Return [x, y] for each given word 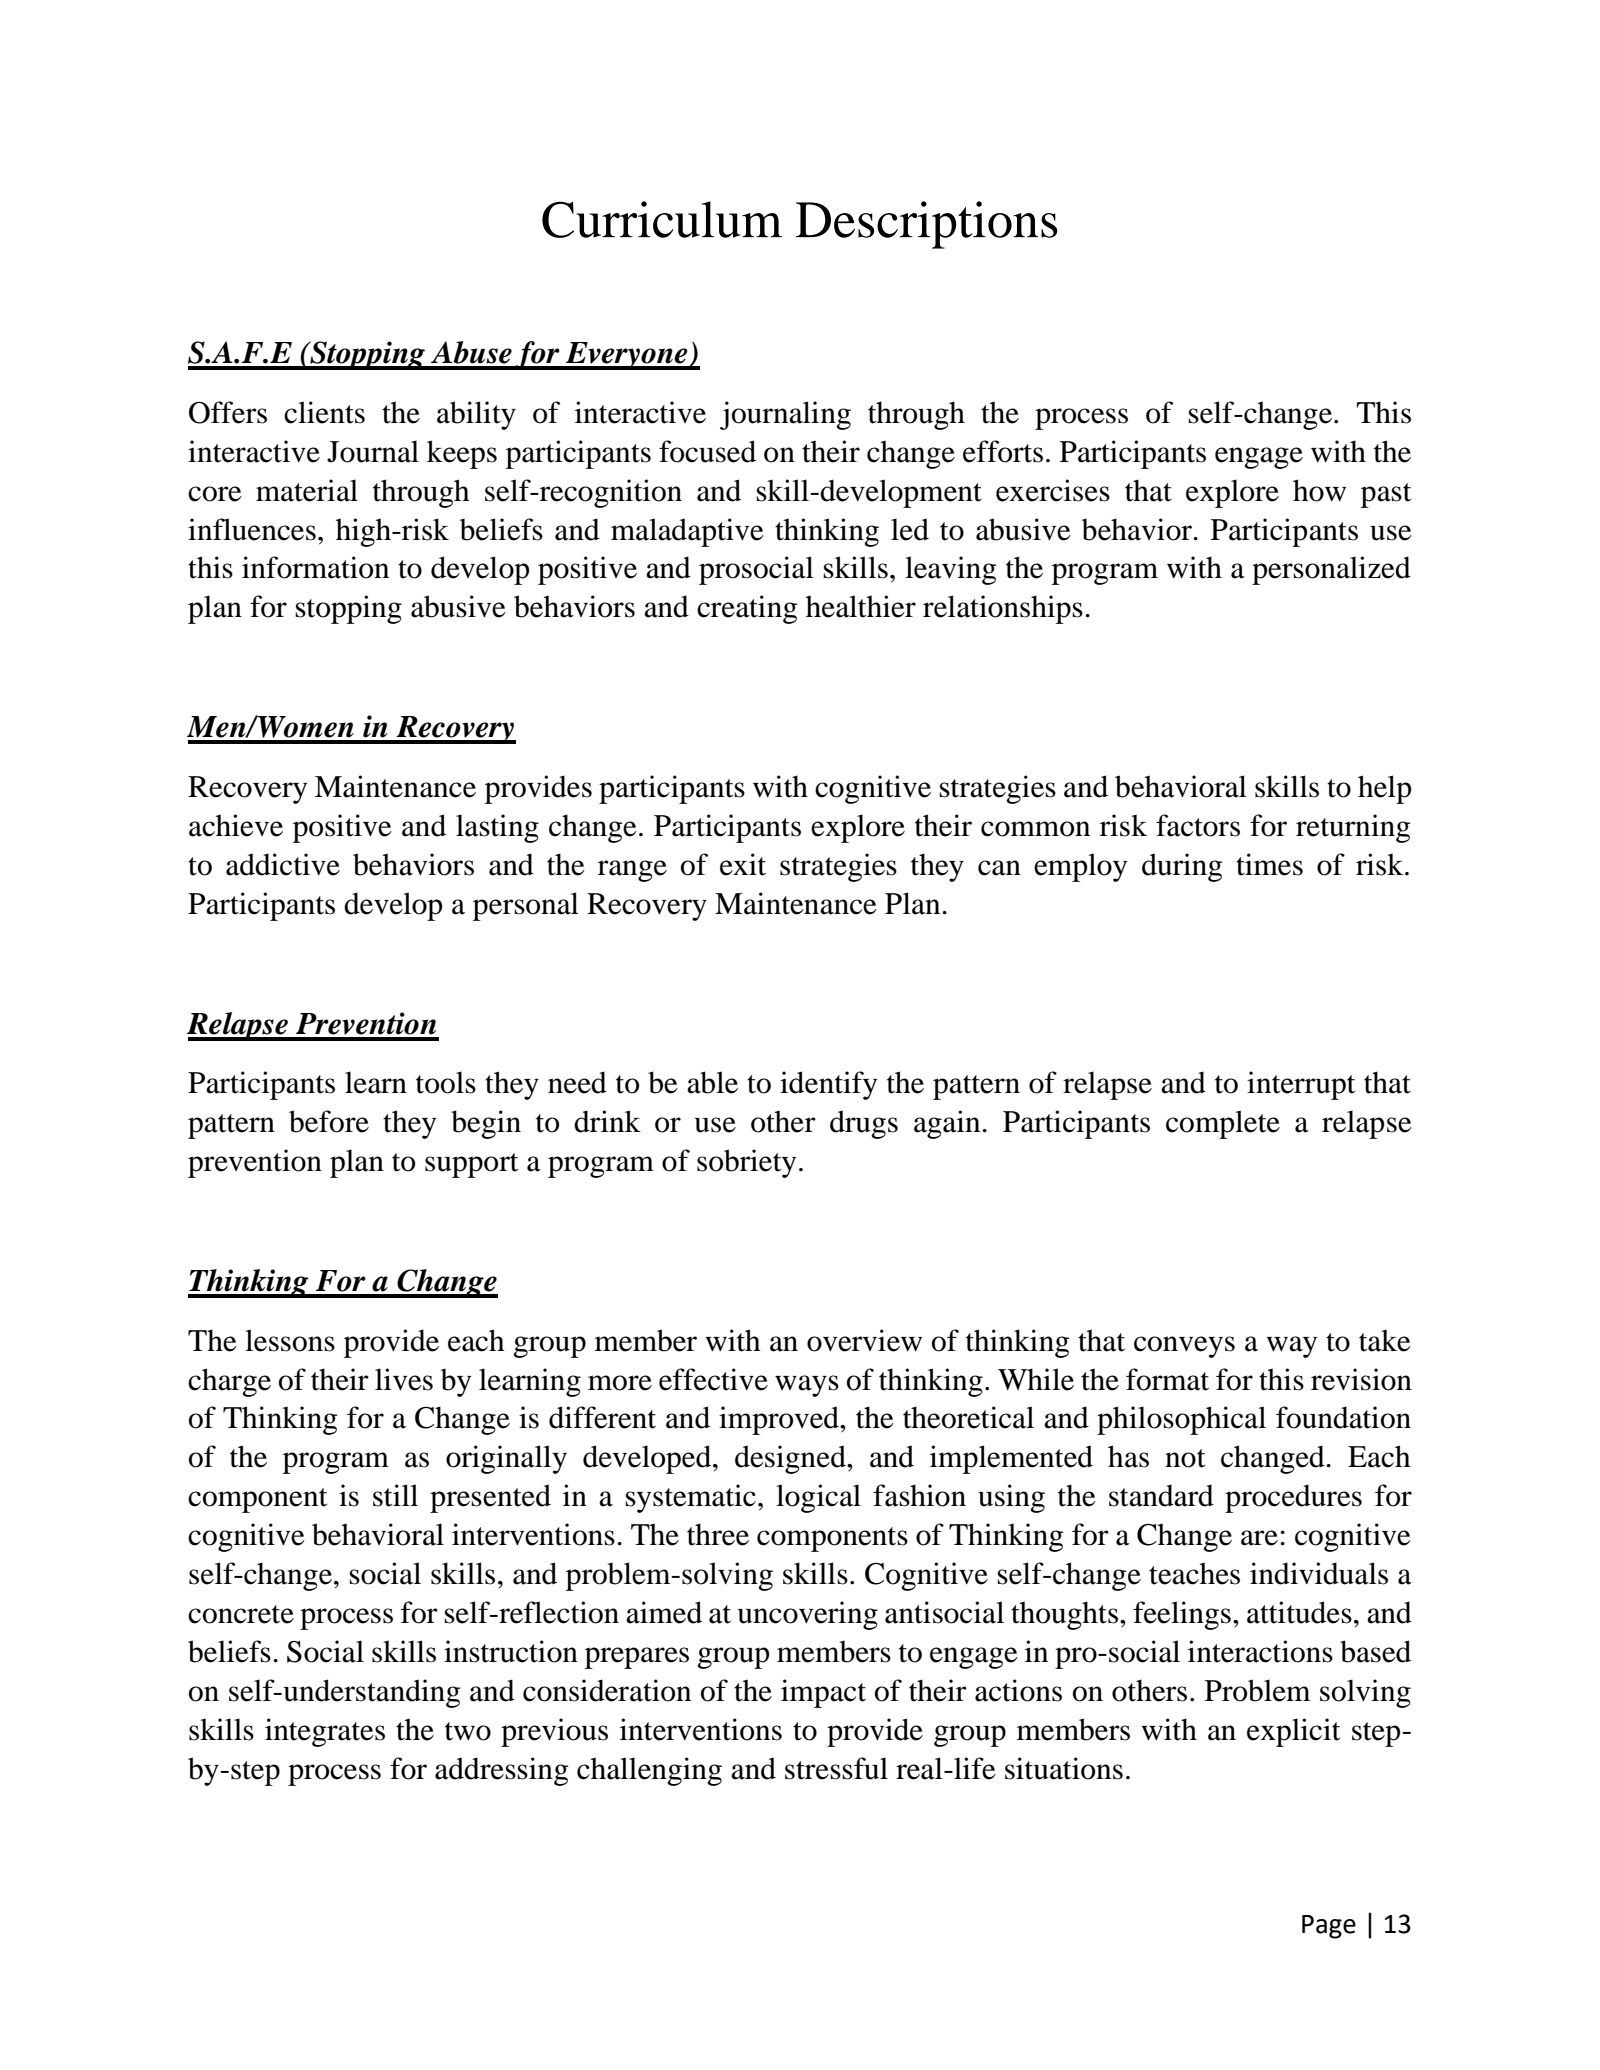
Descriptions [926, 225]
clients [324, 412]
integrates [325, 1732]
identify [828, 1085]
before [329, 1121]
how [1319, 490]
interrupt [1301, 1085]
